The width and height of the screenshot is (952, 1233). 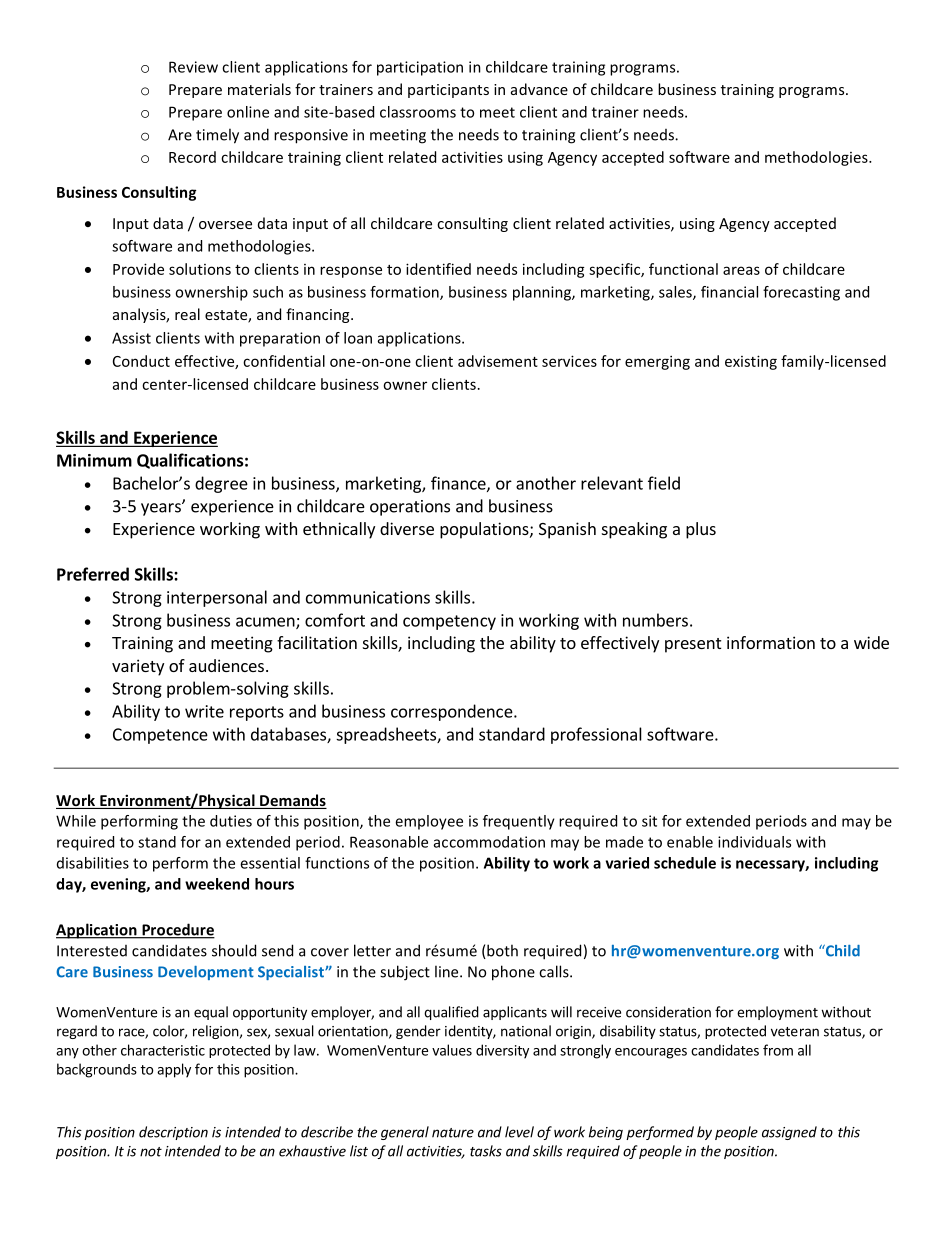 I want to click on Review, so click(x=193, y=67).
